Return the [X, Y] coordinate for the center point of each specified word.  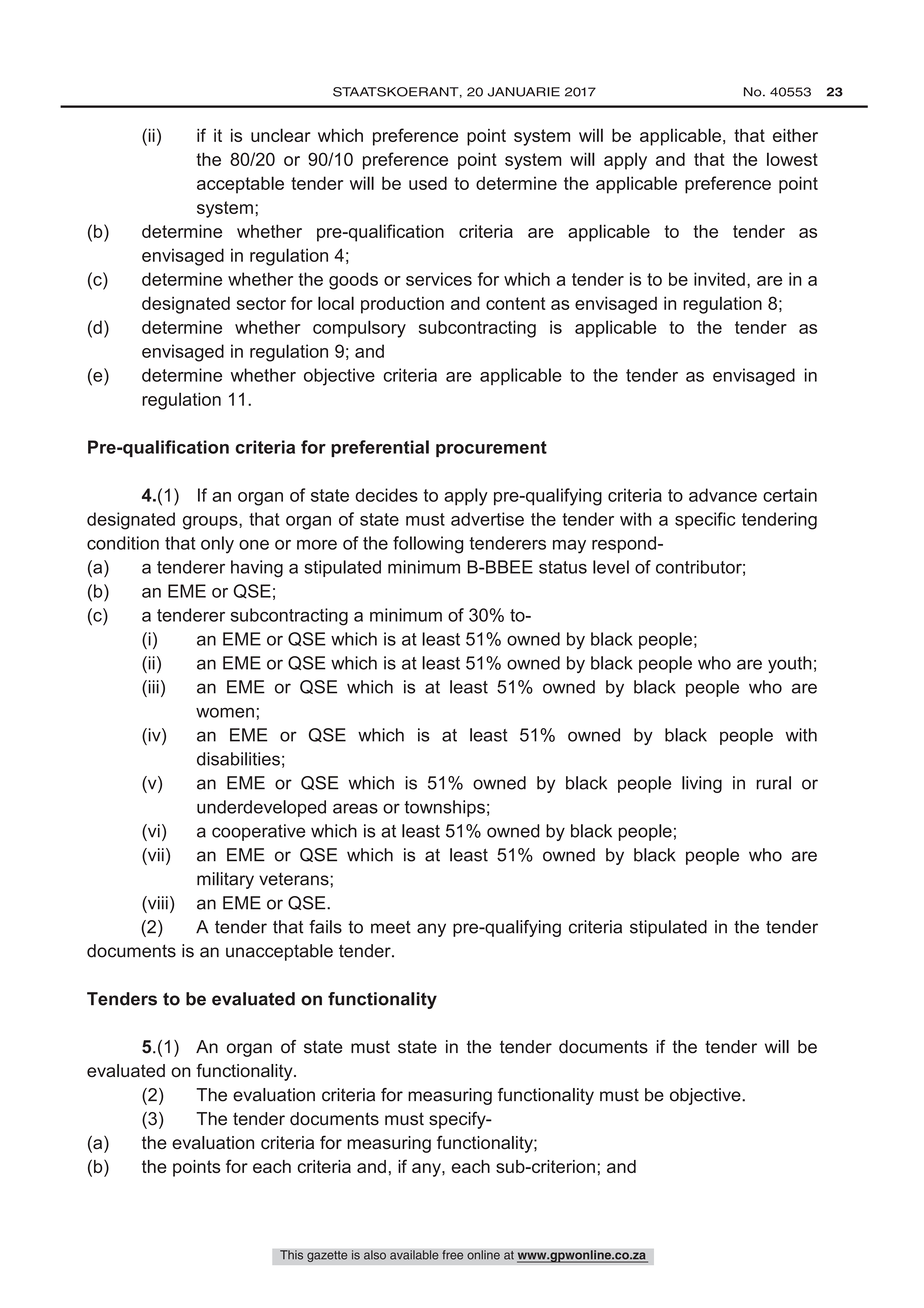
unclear [281, 135]
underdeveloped [261, 808]
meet [391, 927]
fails [325, 927]
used [428, 183]
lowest [792, 159]
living [702, 784]
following [428, 545]
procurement [491, 449]
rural [773, 783]
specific [705, 520]
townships [444, 808]
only [217, 545]
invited [719, 279]
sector [261, 303]
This [291, 1255]
